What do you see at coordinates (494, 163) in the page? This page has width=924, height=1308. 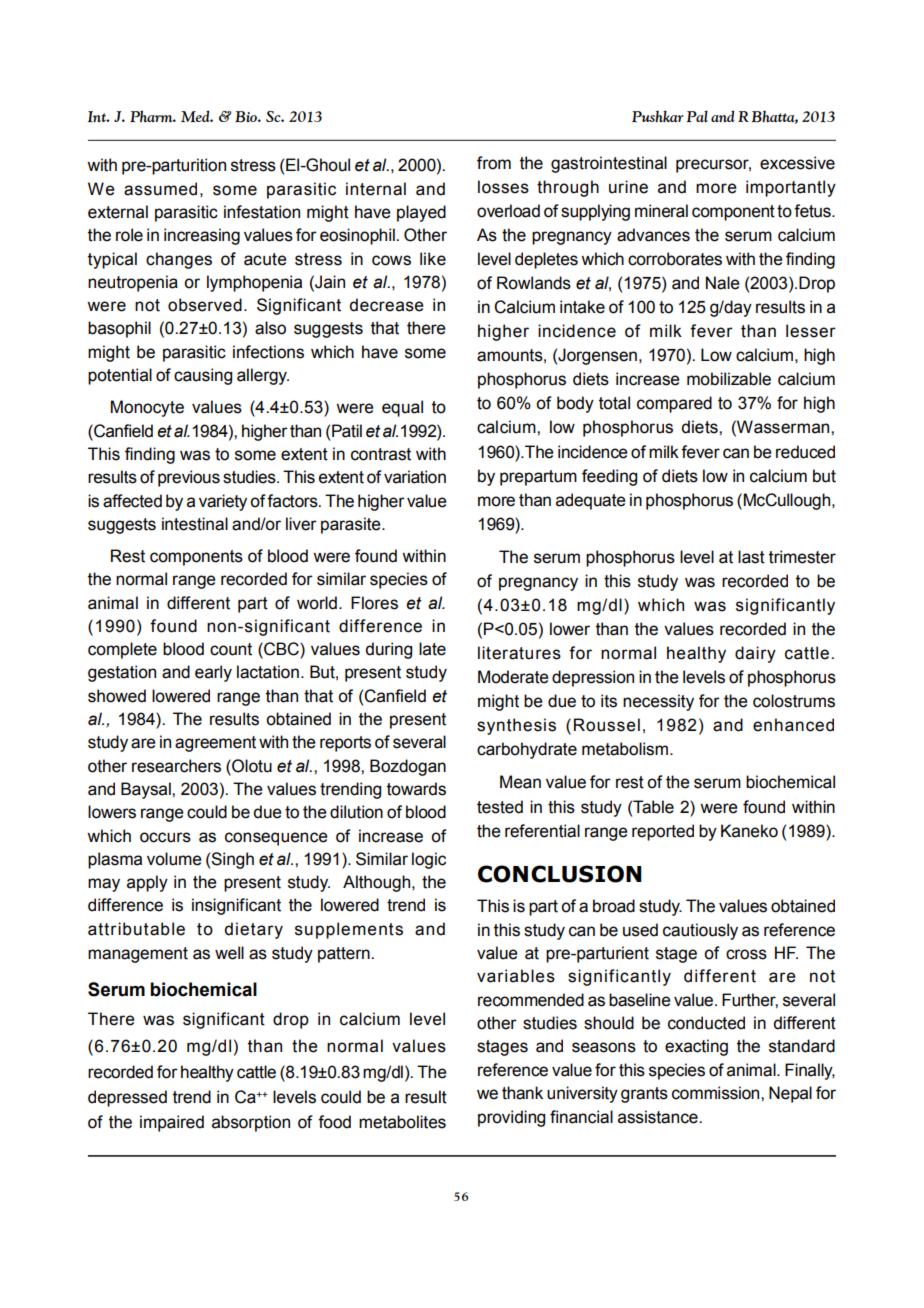 I see `from` at bounding box center [494, 163].
